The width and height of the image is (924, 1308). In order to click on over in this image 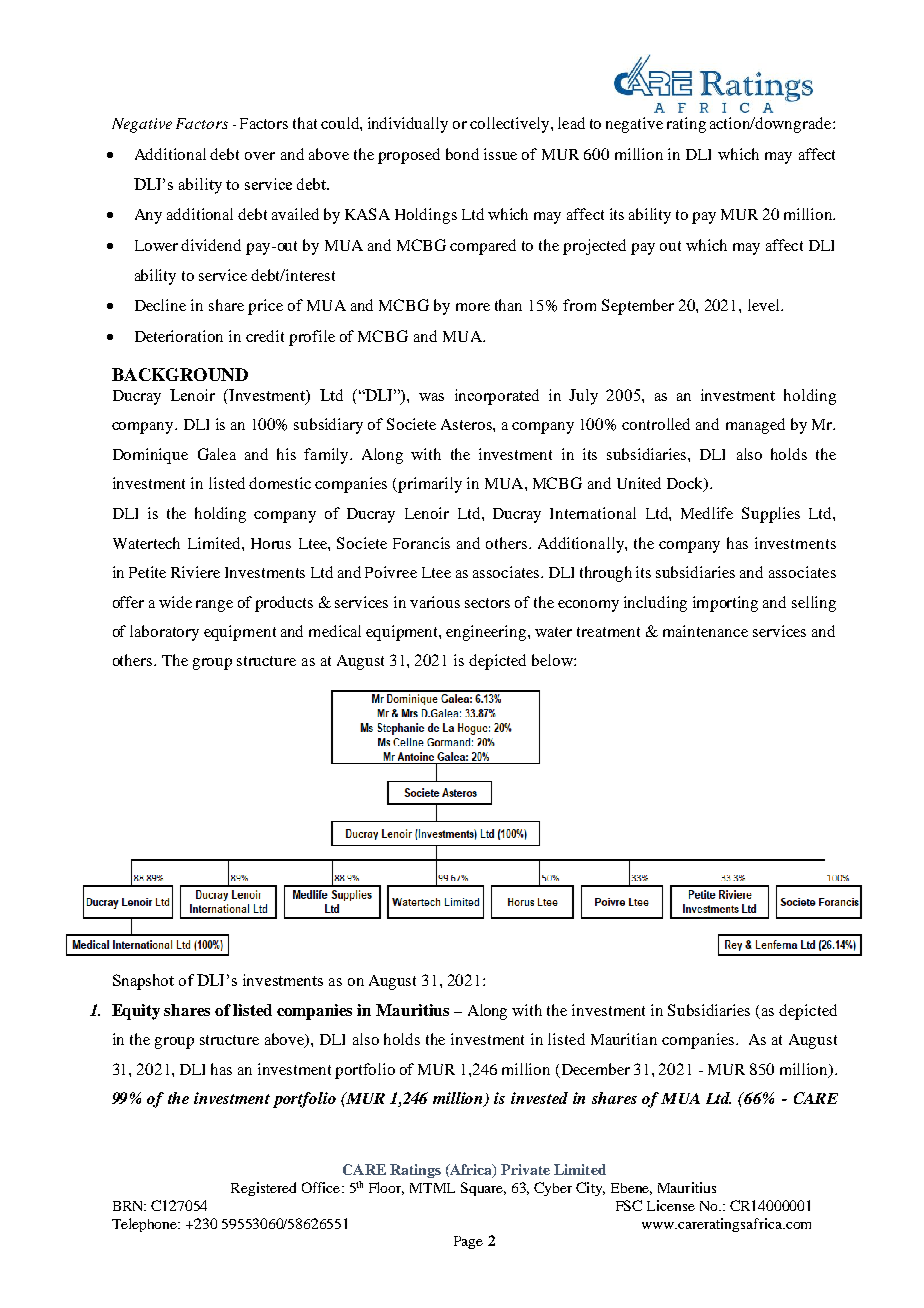, I will do `click(260, 156)`.
